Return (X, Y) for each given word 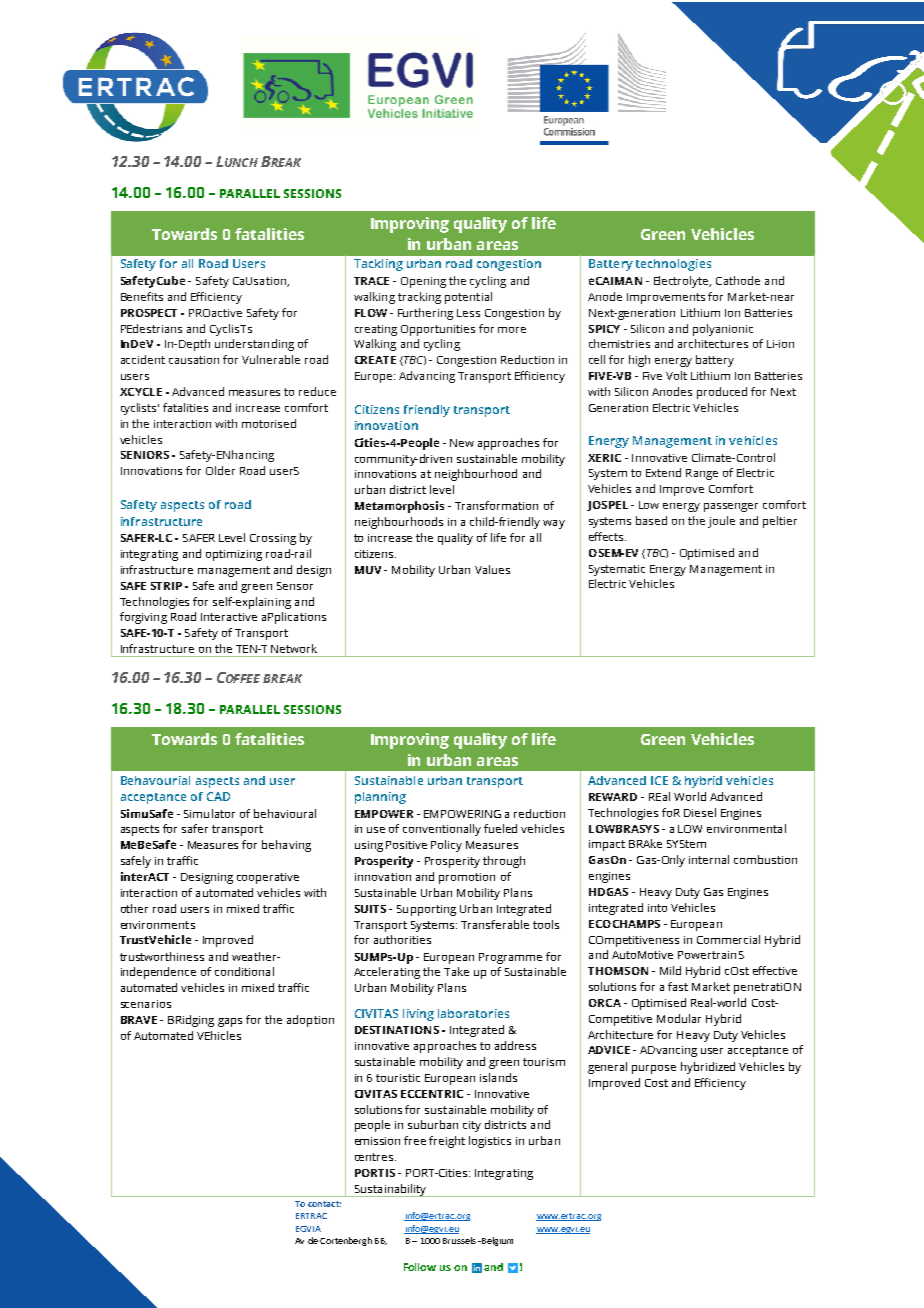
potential (468, 298)
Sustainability (390, 1190)
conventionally (442, 830)
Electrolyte (682, 282)
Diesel (700, 812)
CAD (218, 796)
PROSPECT (149, 313)
